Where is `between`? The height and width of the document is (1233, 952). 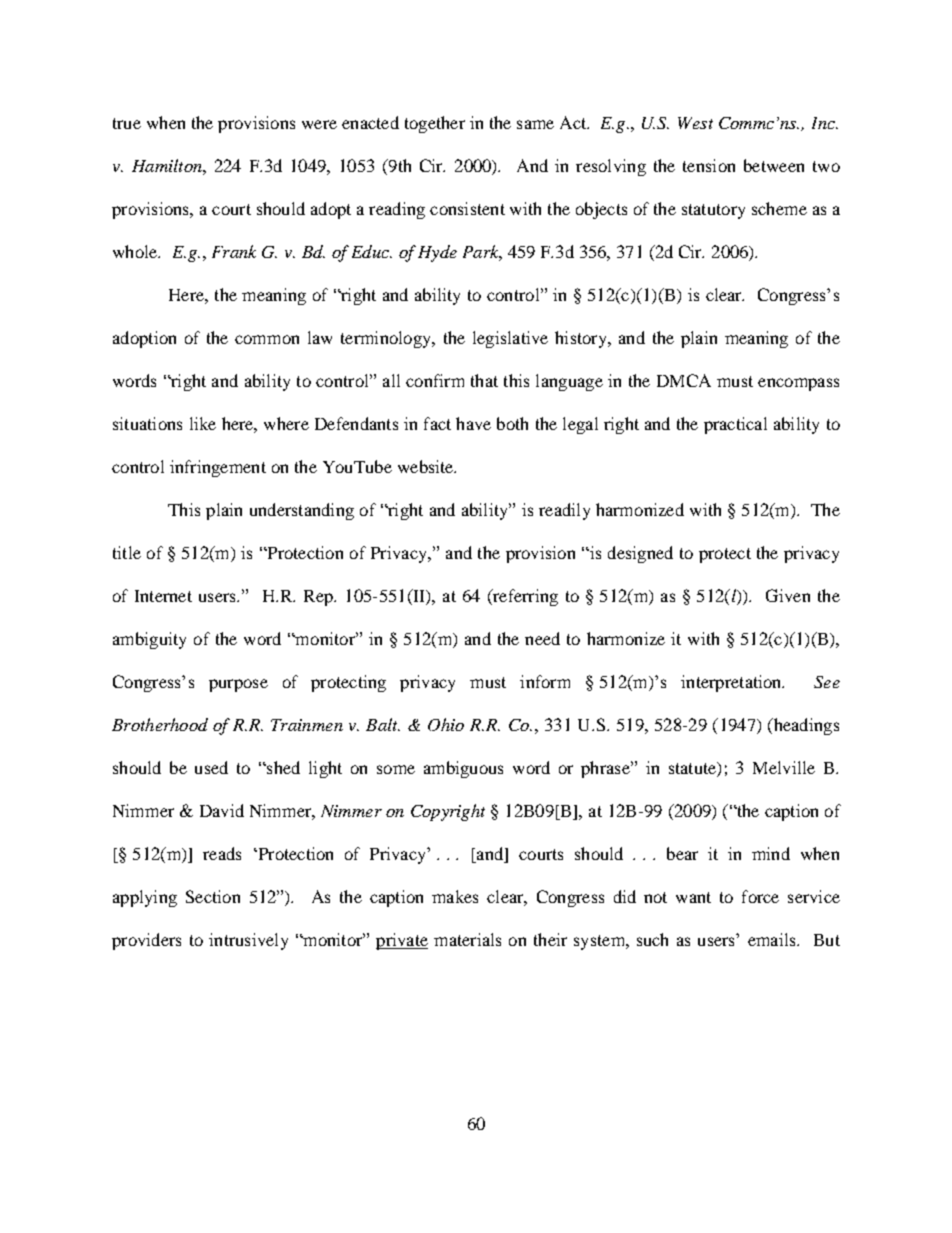 between is located at coordinates (774, 165).
